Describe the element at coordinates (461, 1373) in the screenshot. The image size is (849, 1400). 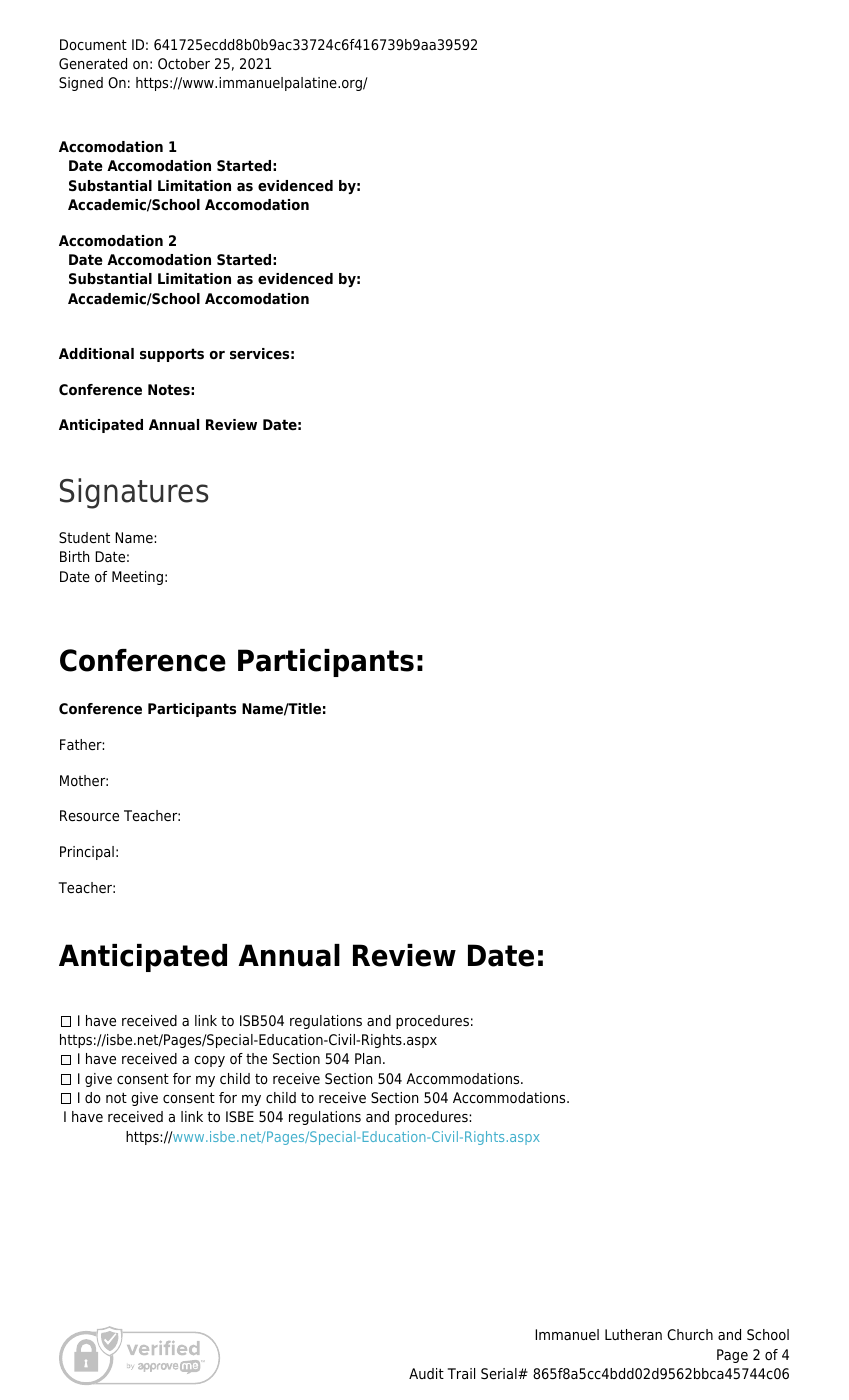
I see `Trail` at that location.
